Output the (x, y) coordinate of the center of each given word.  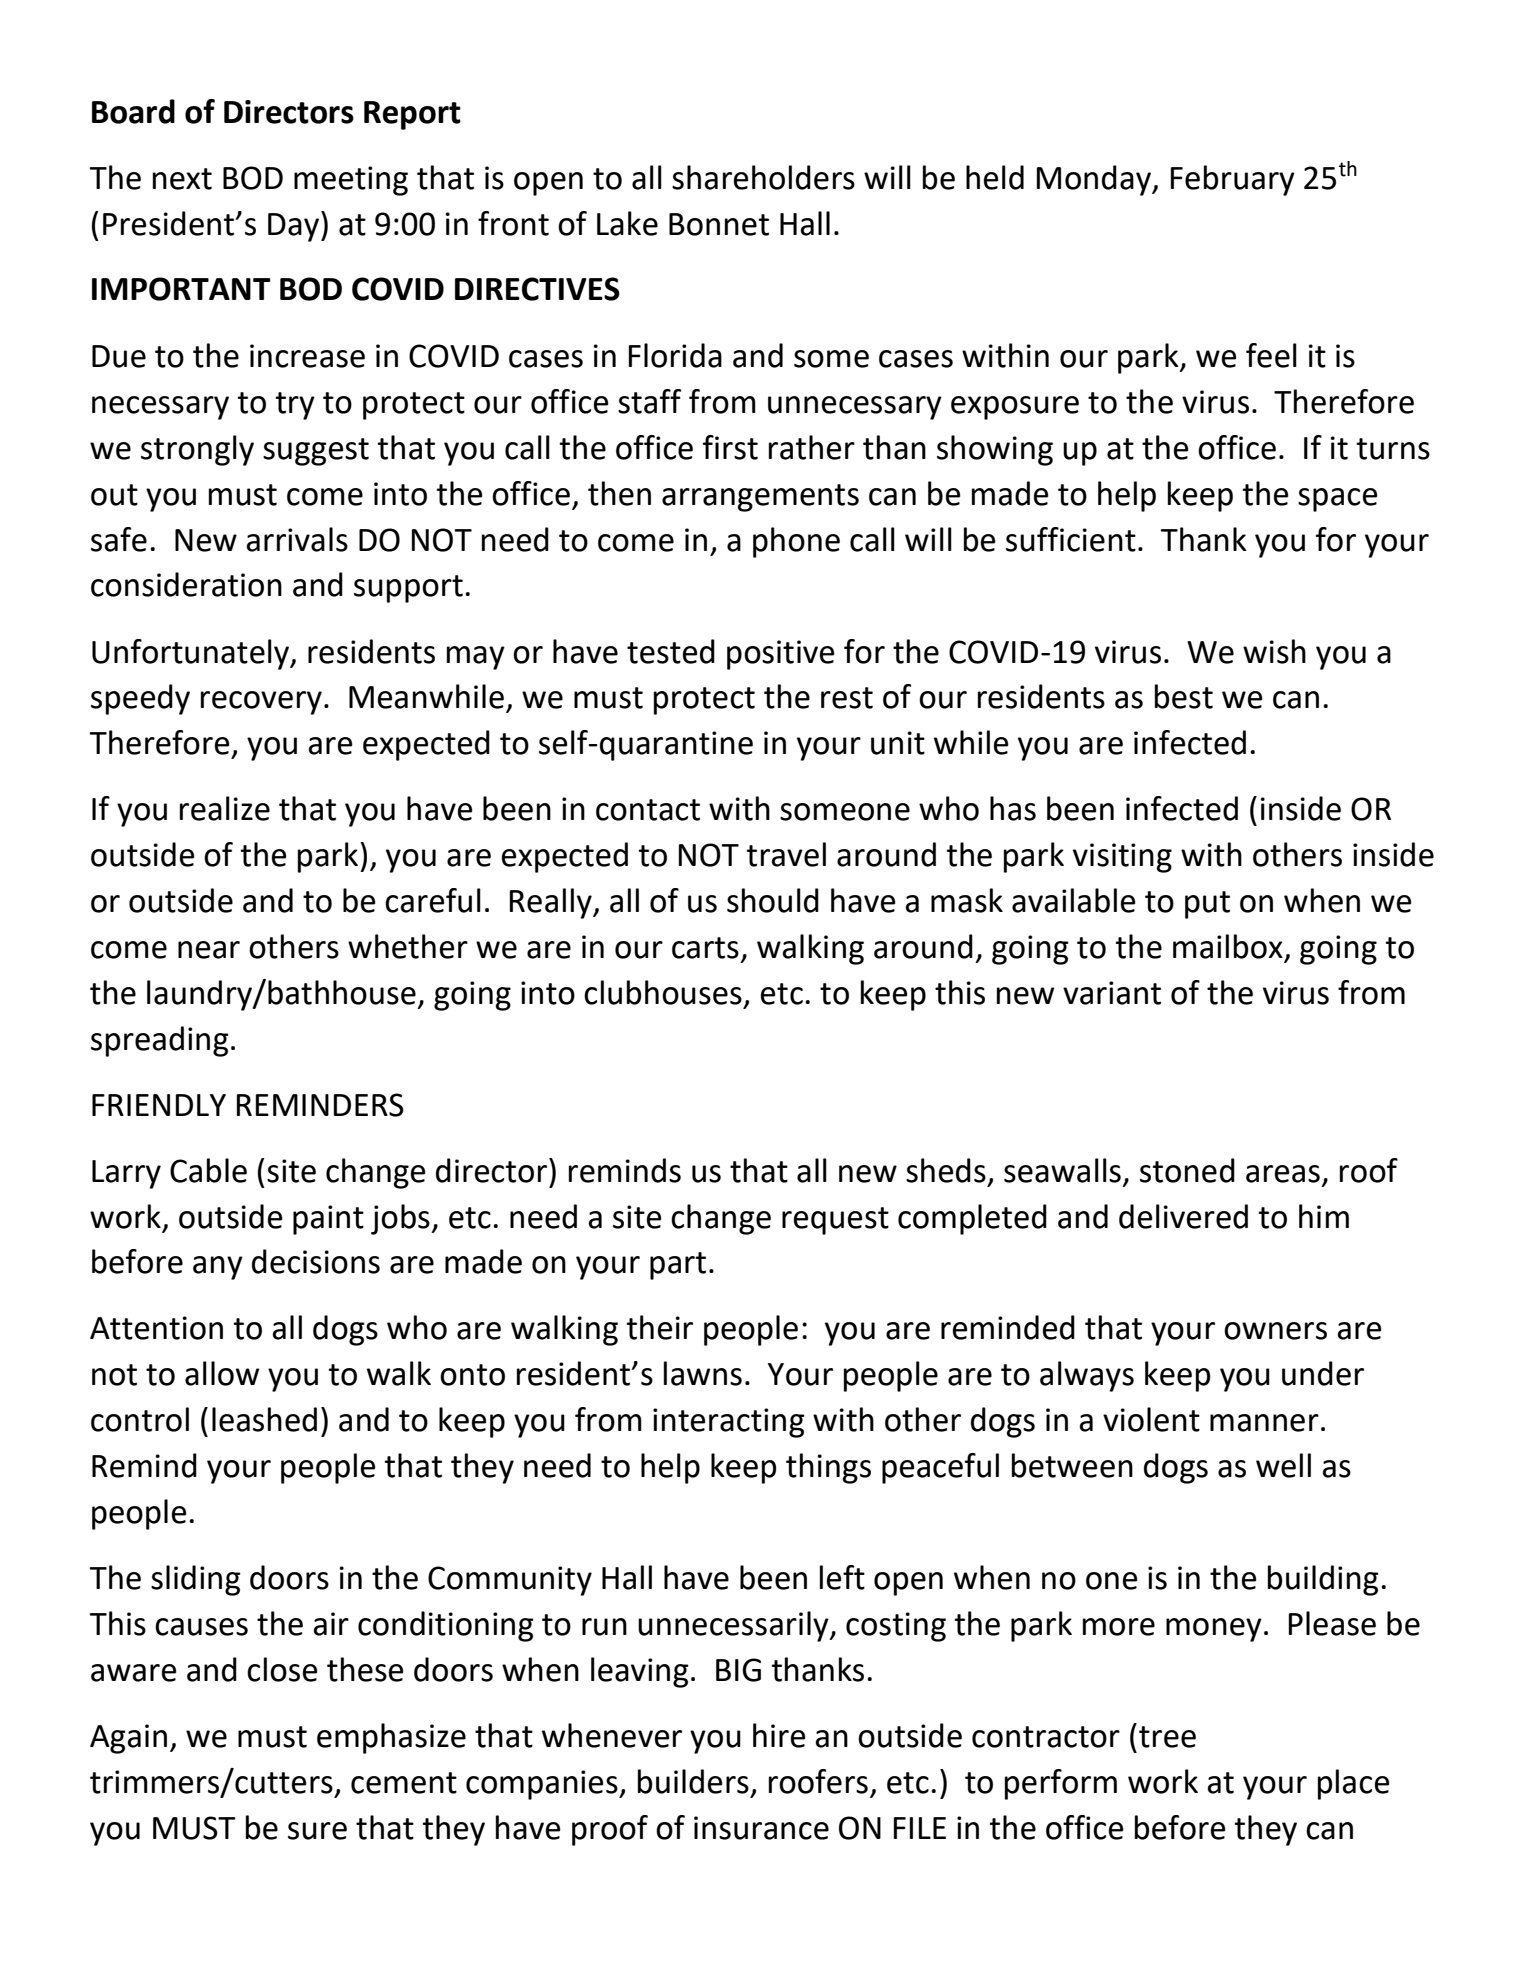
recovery (261, 703)
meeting (351, 181)
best (1184, 696)
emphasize (391, 1738)
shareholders (763, 177)
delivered (1183, 1216)
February (1233, 180)
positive (780, 655)
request (835, 1221)
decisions (316, 1261)
